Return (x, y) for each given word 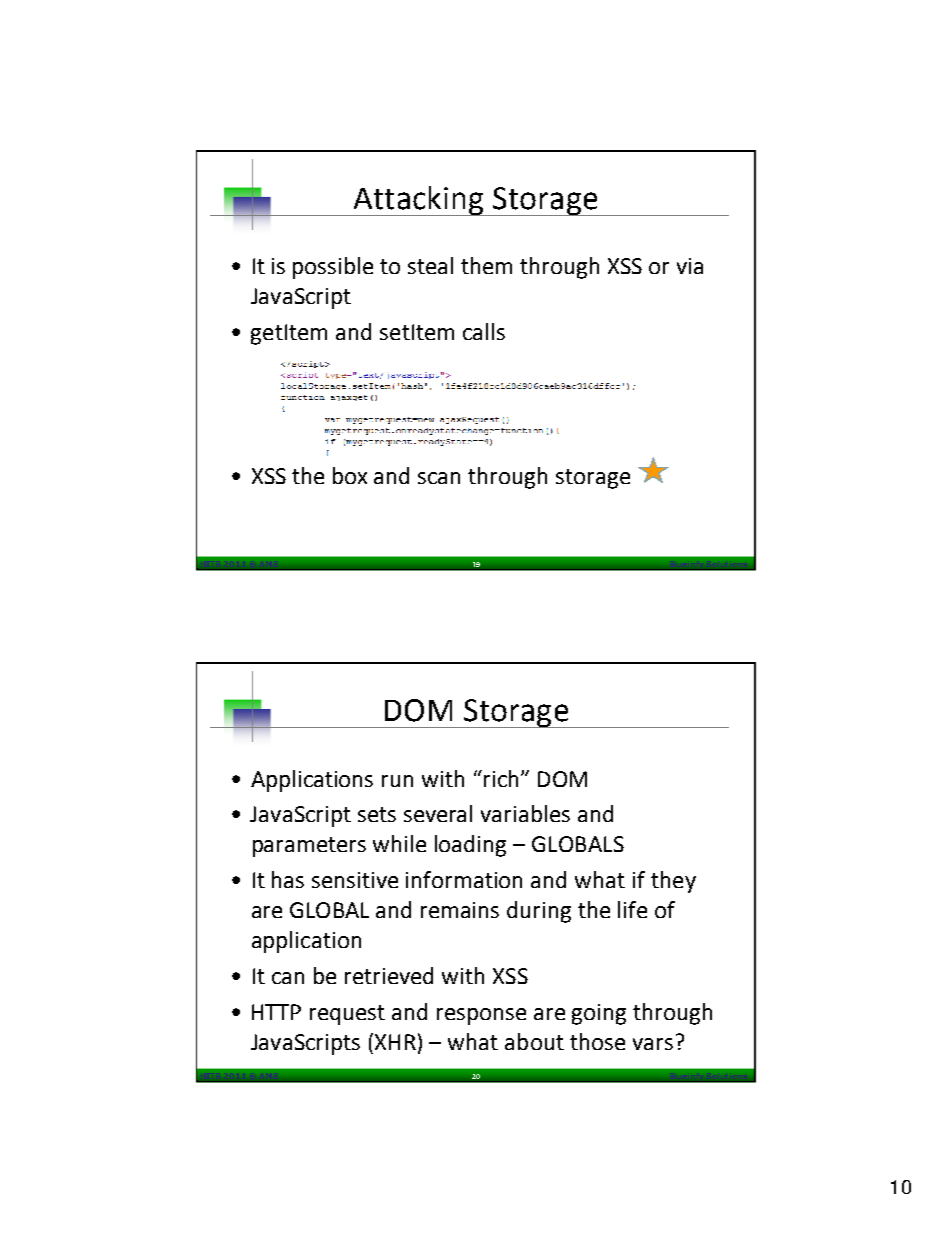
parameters (309, 847)
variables (525, 813)
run (397, 781)
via (690, 266)
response (481, 1016)
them (486, 265)
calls (484, 331)
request (347, 1015)
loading (470, 846)
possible (333, 268)
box (350, 475)
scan (439, 478)
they (673, 882)
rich (501, 778)
